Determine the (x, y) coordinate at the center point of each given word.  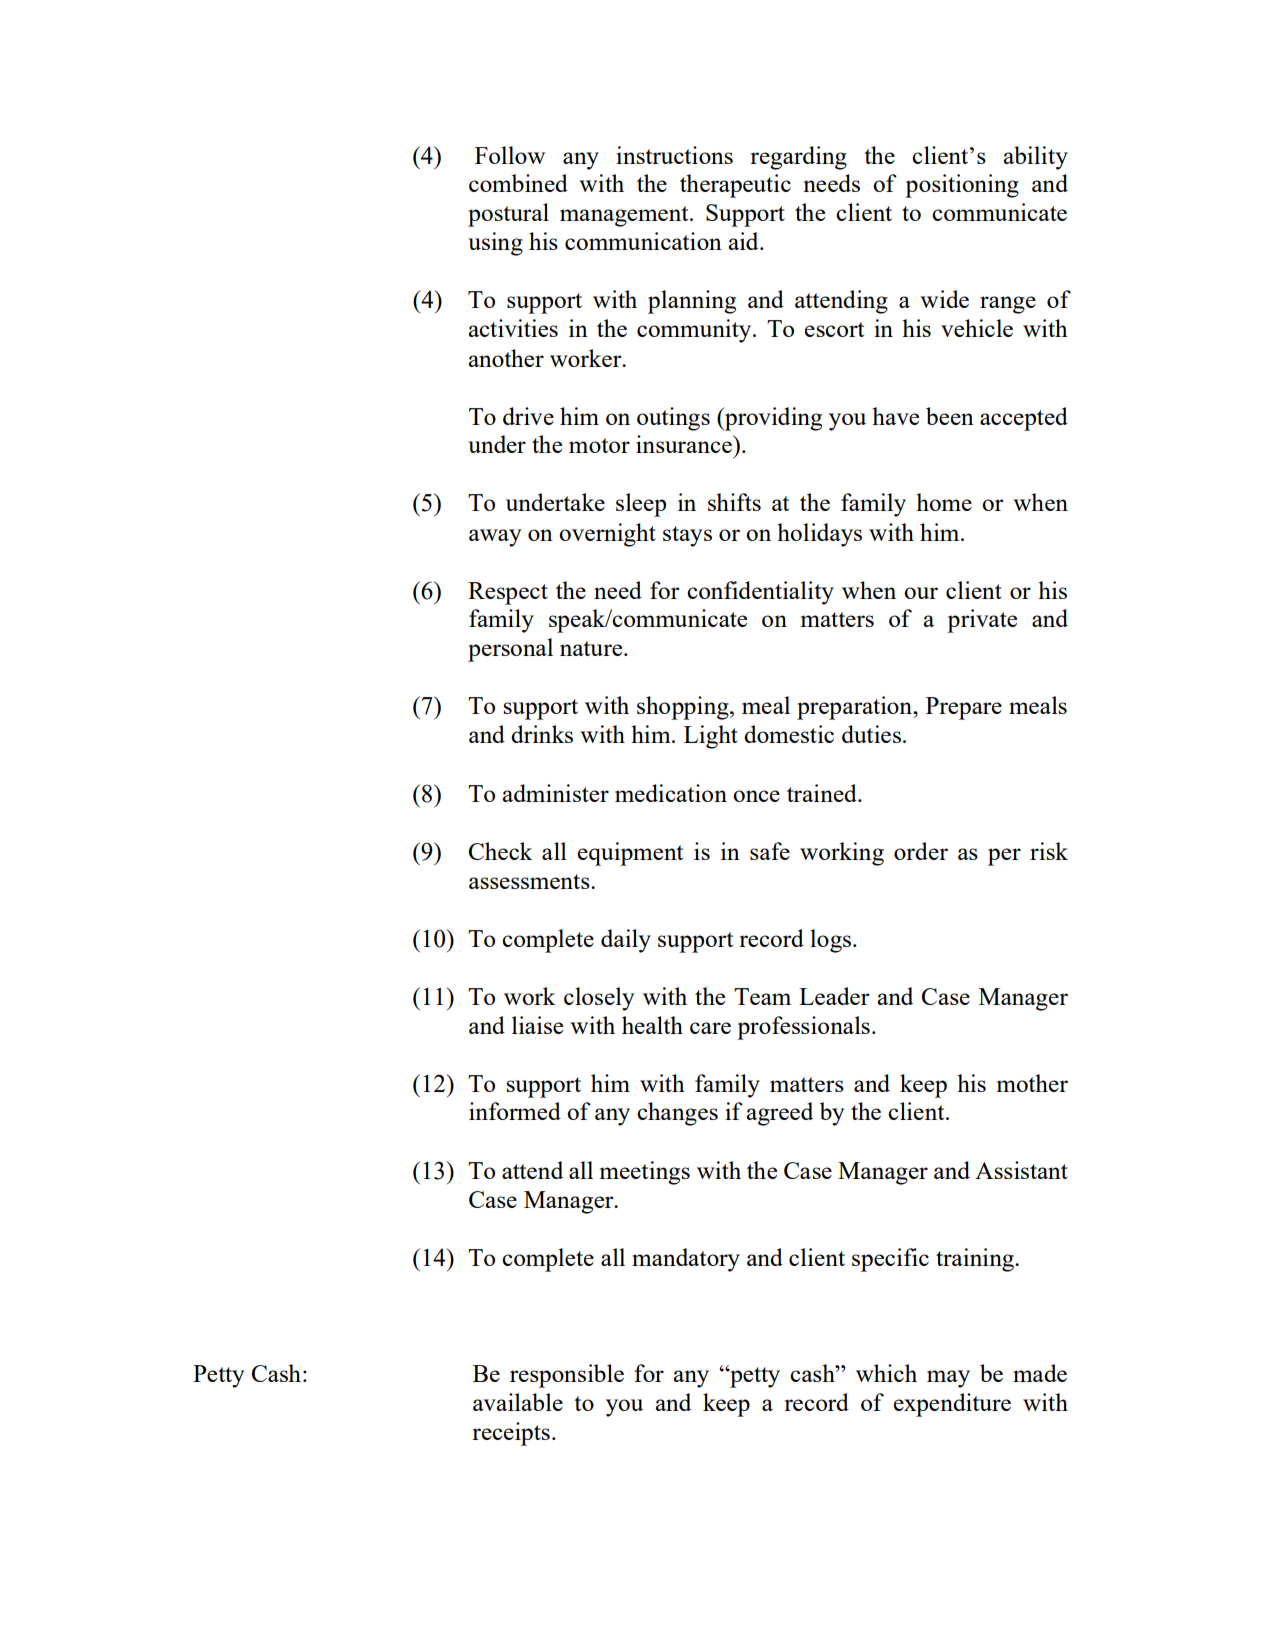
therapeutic (735, 186)
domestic (789, 734)
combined (518, 183)
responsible (567, 1376)
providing (772, 419)
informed (515, 1111)
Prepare (964, 708)
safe (770, 851)
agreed (779, 1114)
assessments (530, 881)
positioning (962, 186)
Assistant (1021, 1170)
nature (592, 648)
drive (528, 416)
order (921, 851)
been (950, 416)
